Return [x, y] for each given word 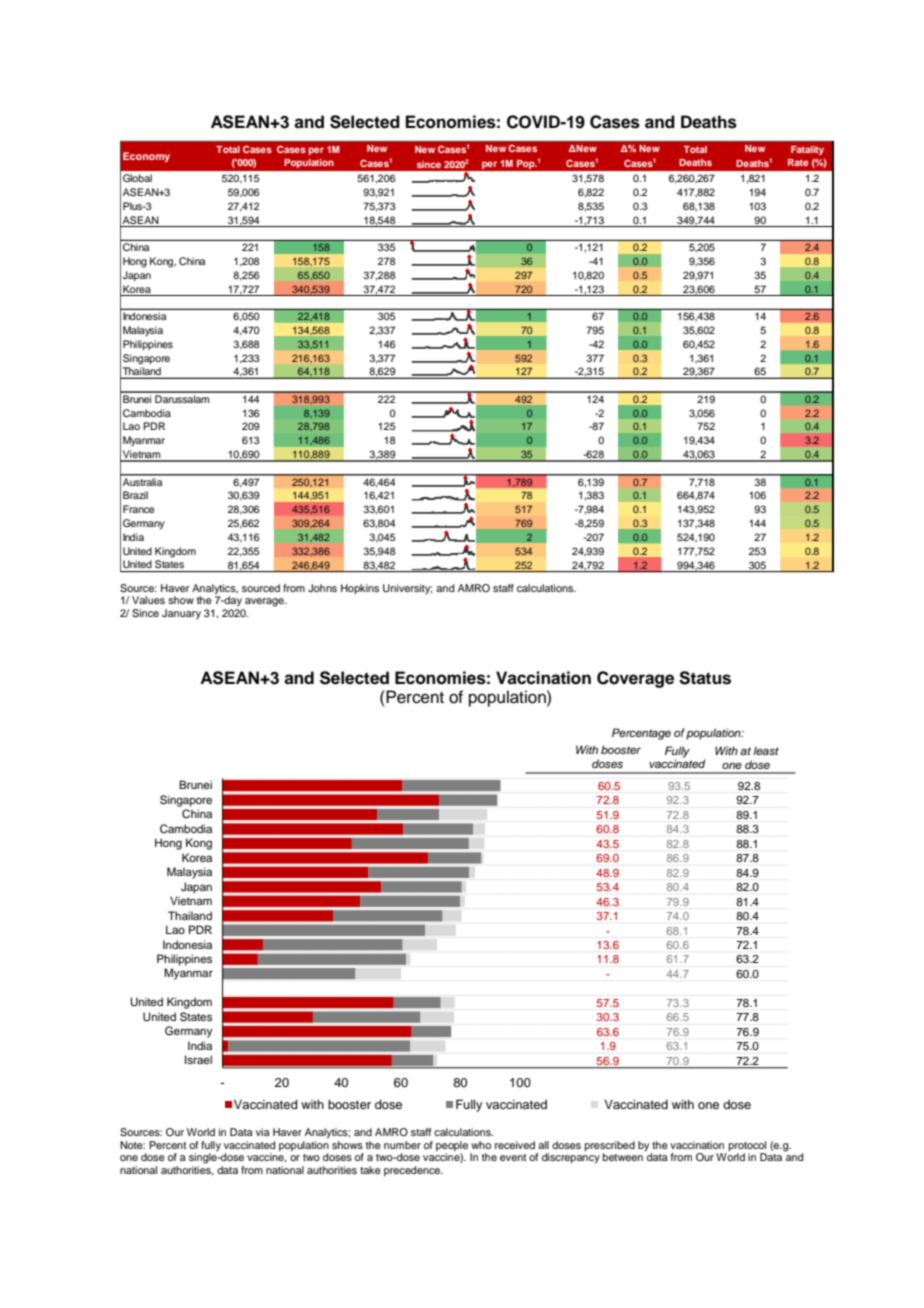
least [766, 750]
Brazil [135, 495]
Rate [798, 162]
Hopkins [360, 589]
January [181, 614]
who [481, 1145]
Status [705, 678]
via [263, 1132]
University [407, 589]
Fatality [807, 150]
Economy [146, 157]
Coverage [635, 679]
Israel [198, 1059]
